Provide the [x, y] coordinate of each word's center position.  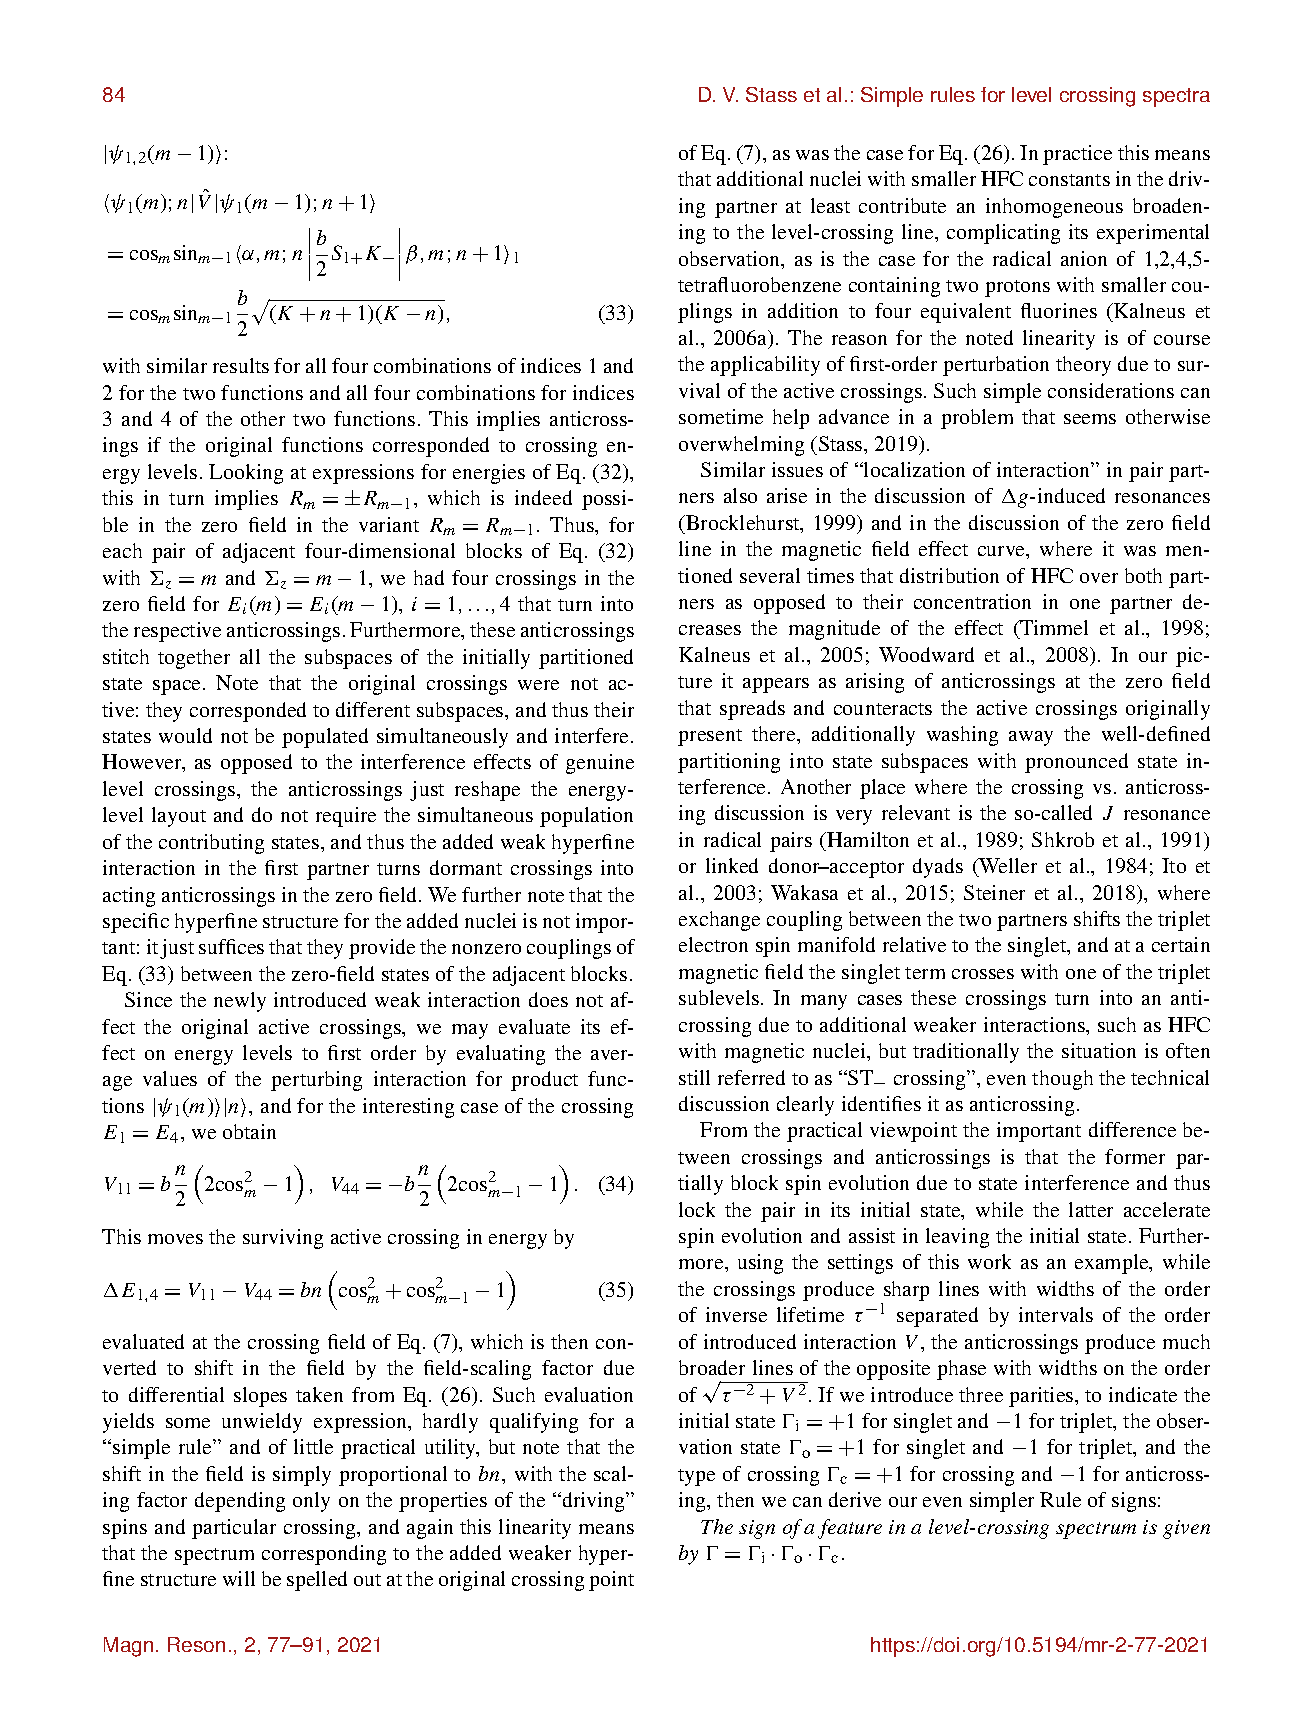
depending [240, 1502]
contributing [211, 844]
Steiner [994, 892]
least [830, 205]
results [241, 365]
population [586, 817]
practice [1077, 155]
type [696, 1477]
